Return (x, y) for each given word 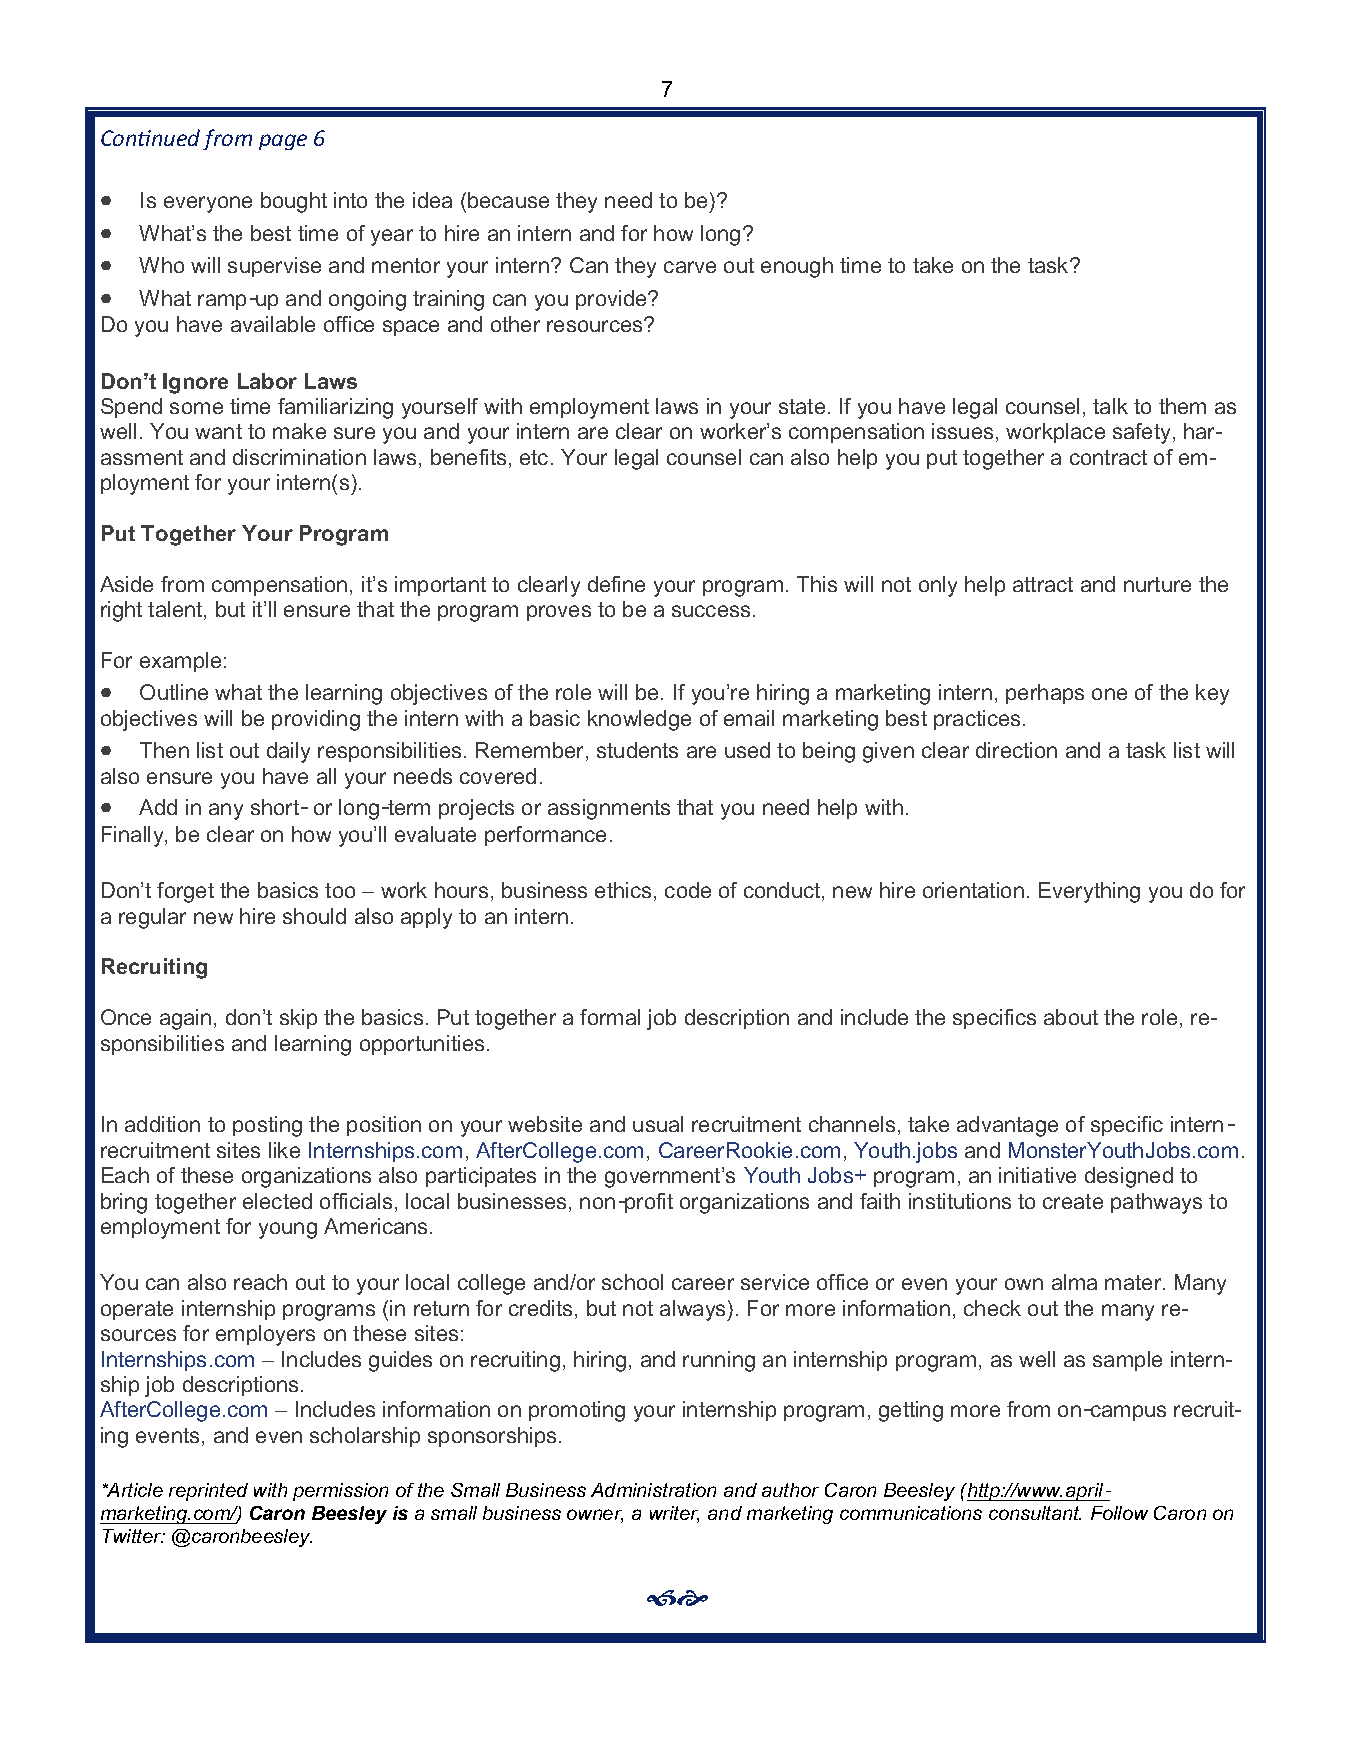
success (711, 611)
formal (610, 1017)
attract (1043, 584)
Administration (653, 1490)
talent (176, 610)
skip (298, 1019)
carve (690, 267)
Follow (1119, 1513)
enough (797, 267)
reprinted (208, 1492)
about (1071, 1017)
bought (294, 202)
